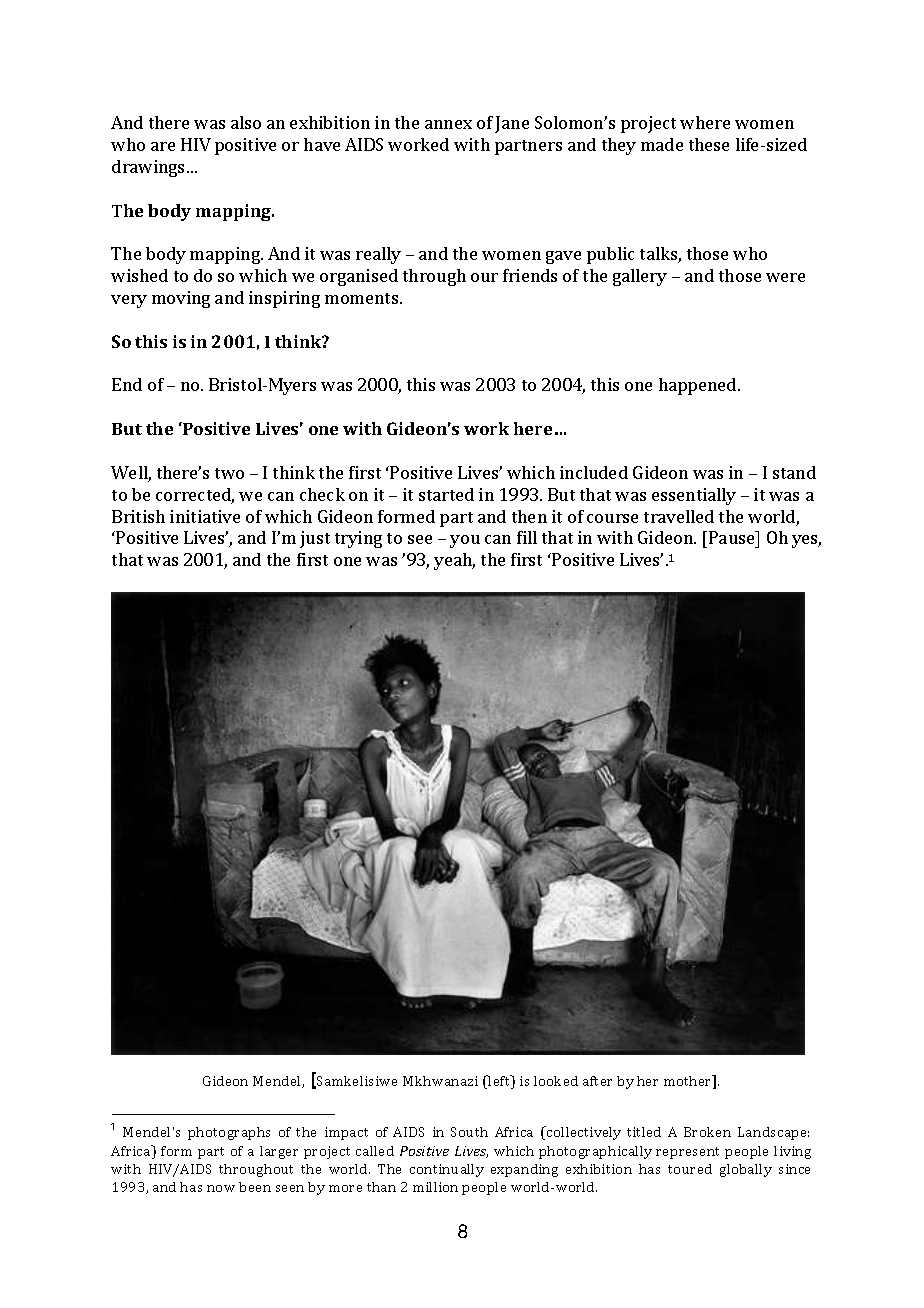 This image has height=1308, width=924. I want to click on friends, so click(530, 275).
